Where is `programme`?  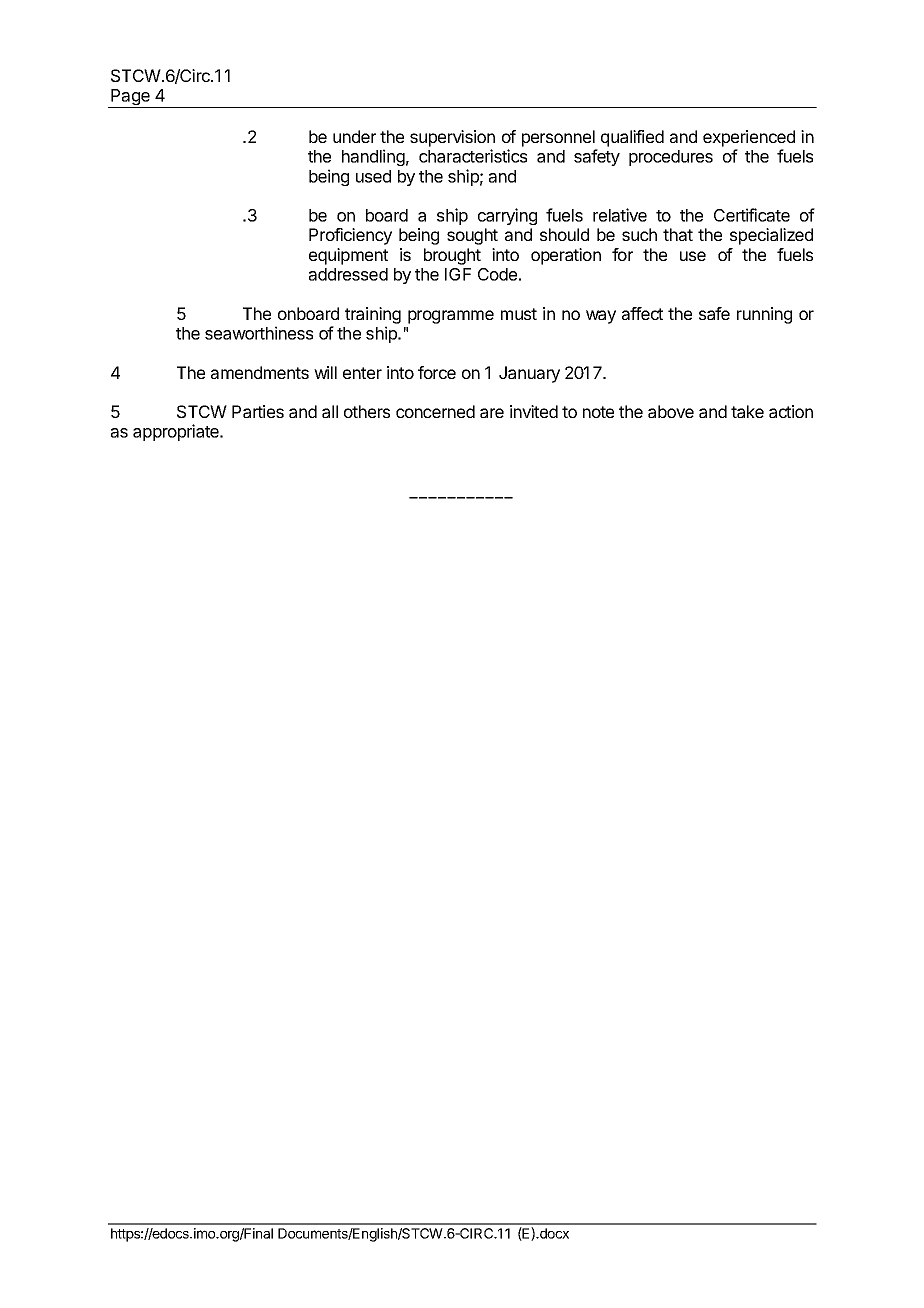 programme is located at coordinates (451, 317).
